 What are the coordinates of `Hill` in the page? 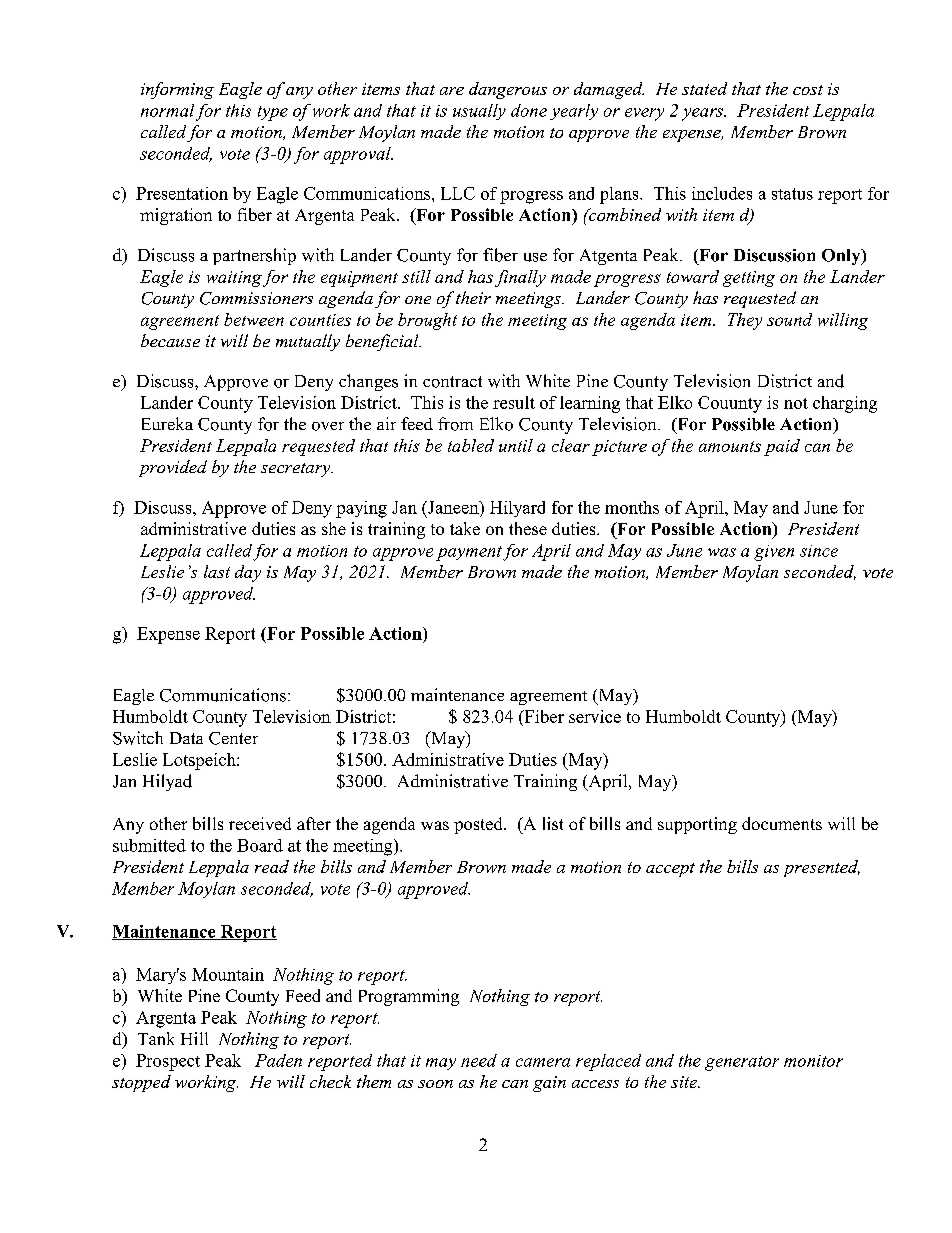 It's located at (194, 1038).
